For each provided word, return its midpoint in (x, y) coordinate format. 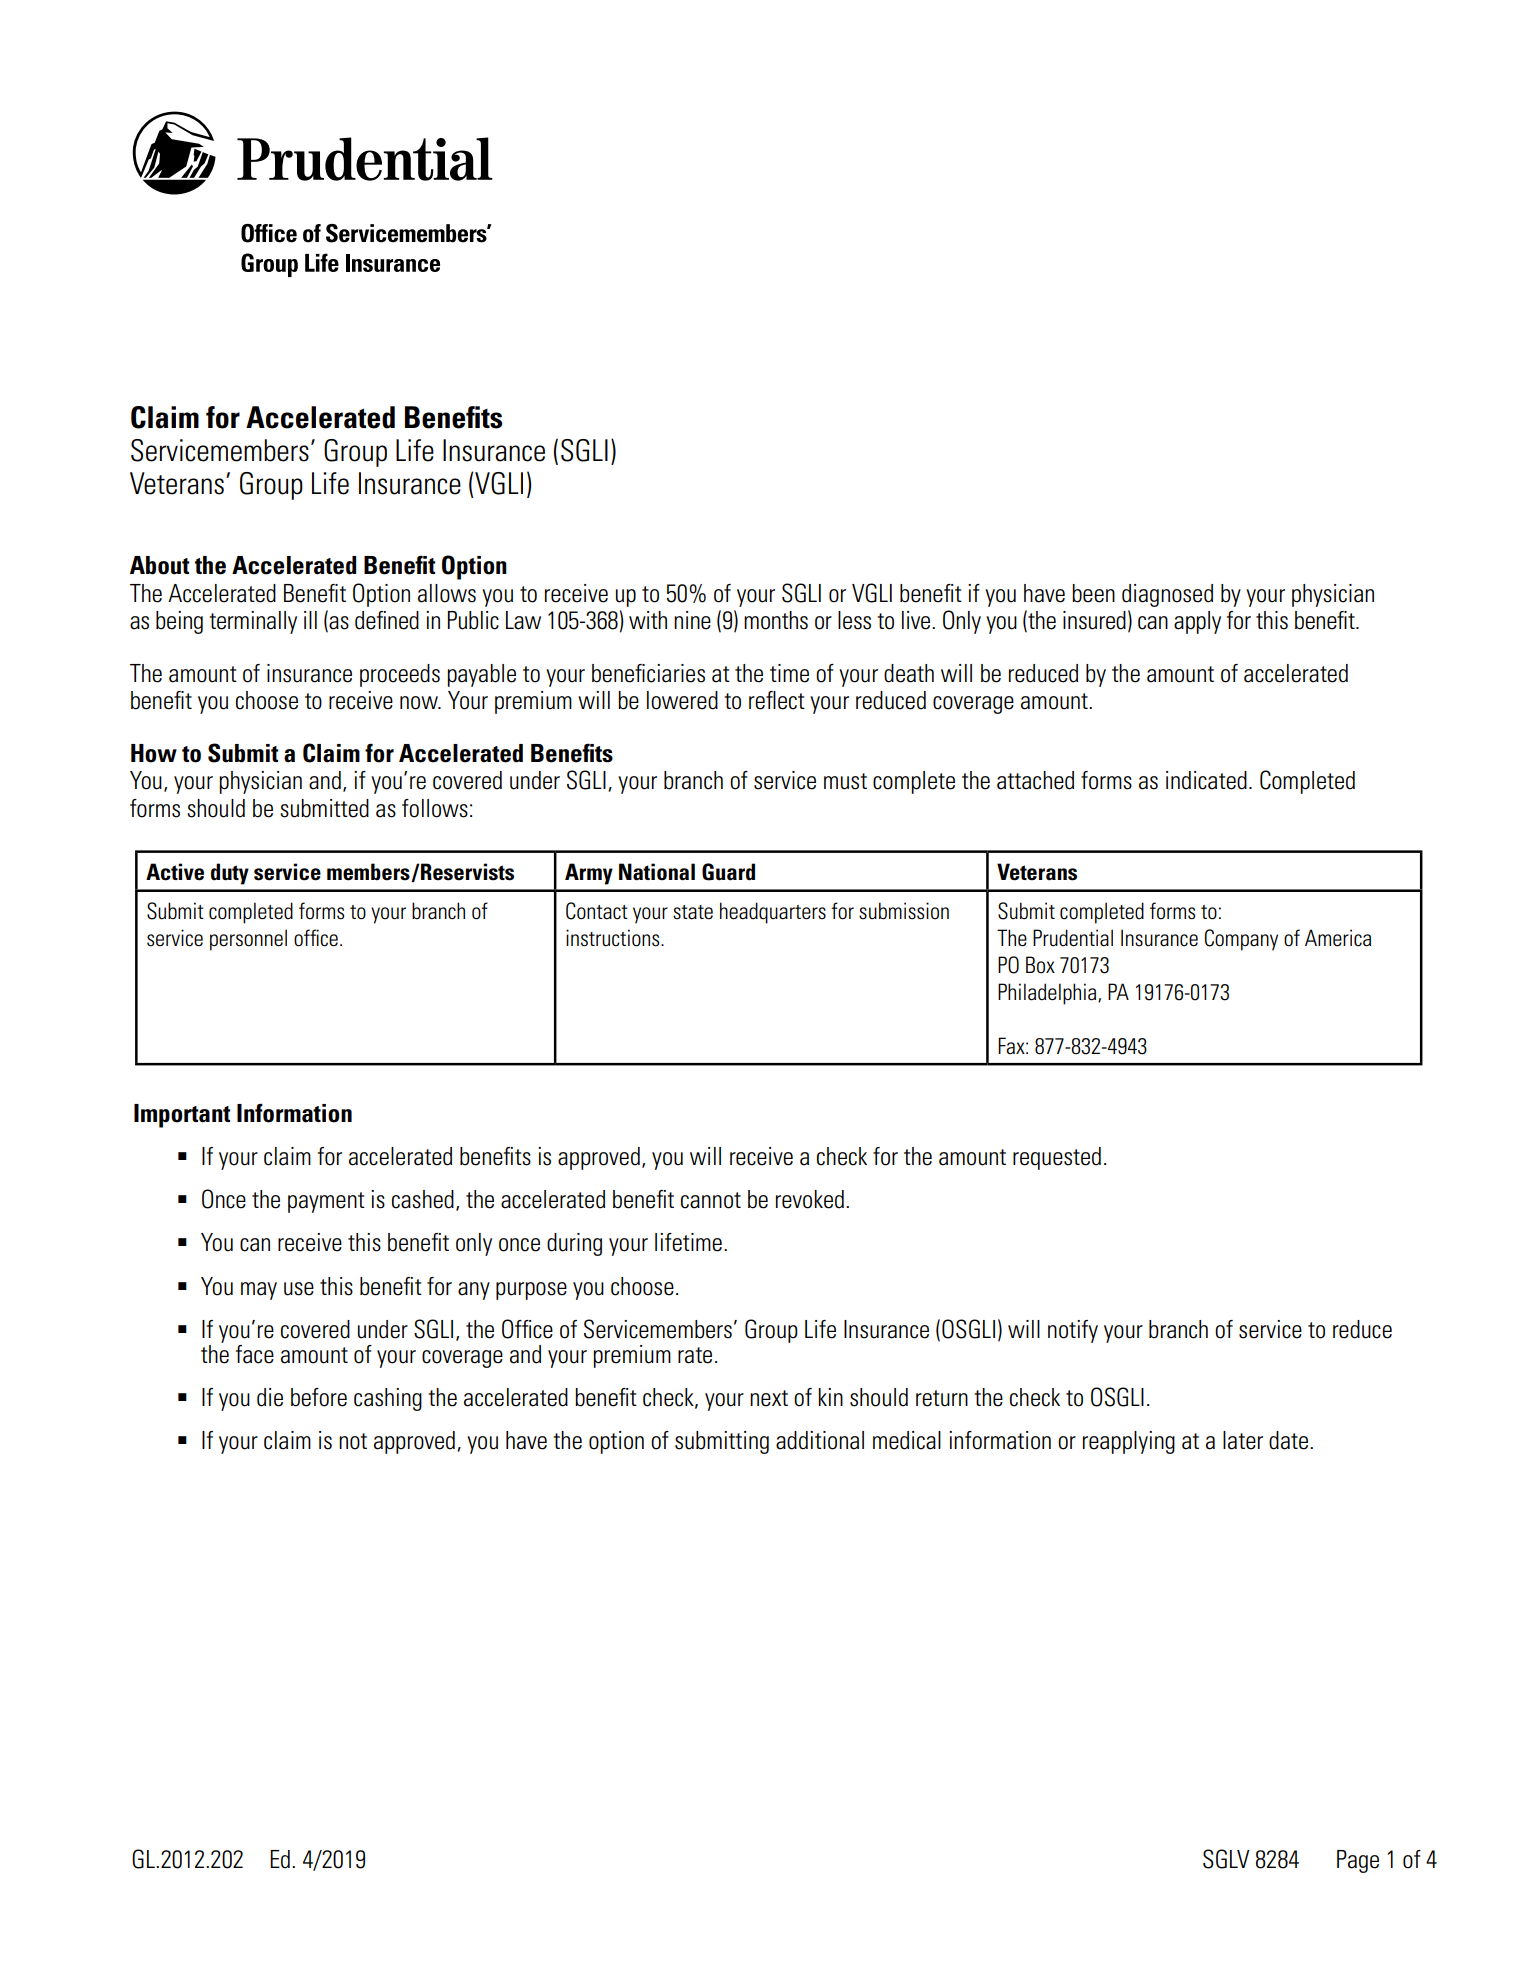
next (769, 1398)
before (319, 1397)
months (776, 620)
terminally (253, 622)
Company (1241, 940)
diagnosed (1167, 595)
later (1243, 1440)
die (270, 1397)
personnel (248, 940)
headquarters (773, 913)
